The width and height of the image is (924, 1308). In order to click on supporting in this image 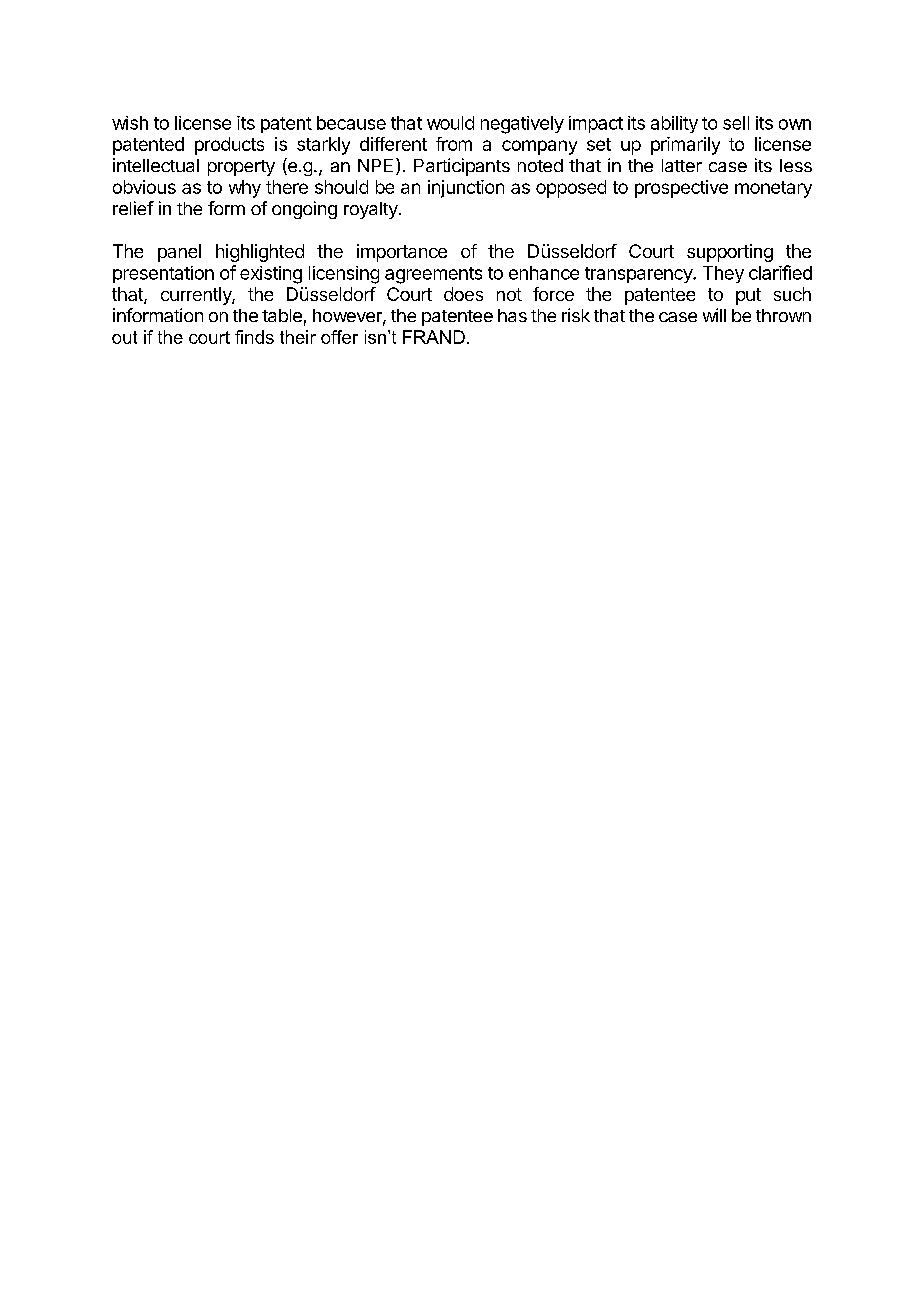, I will do `click(730, 253)`.
